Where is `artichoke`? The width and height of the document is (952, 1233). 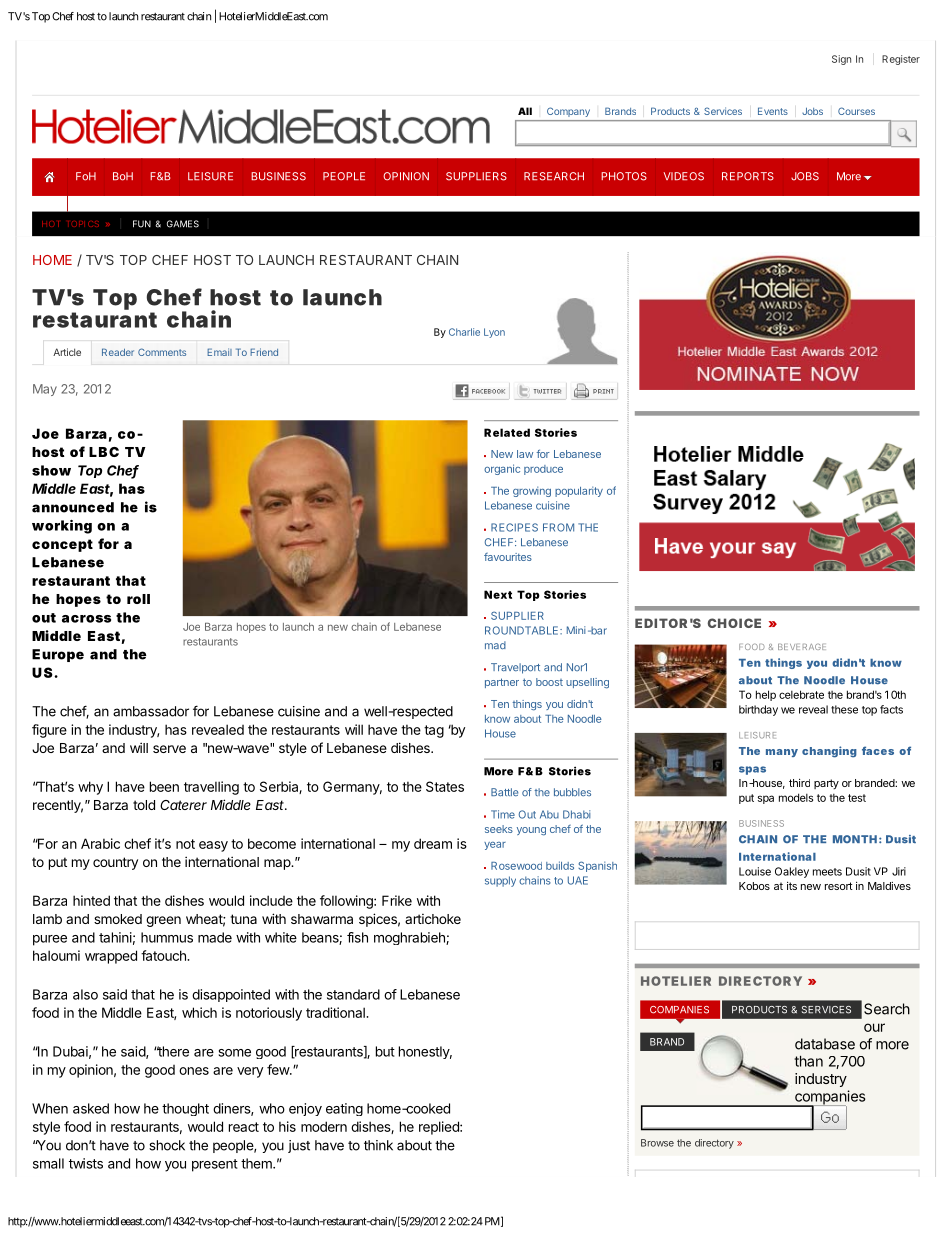 artichoke is located at coordinates (433, 919).
